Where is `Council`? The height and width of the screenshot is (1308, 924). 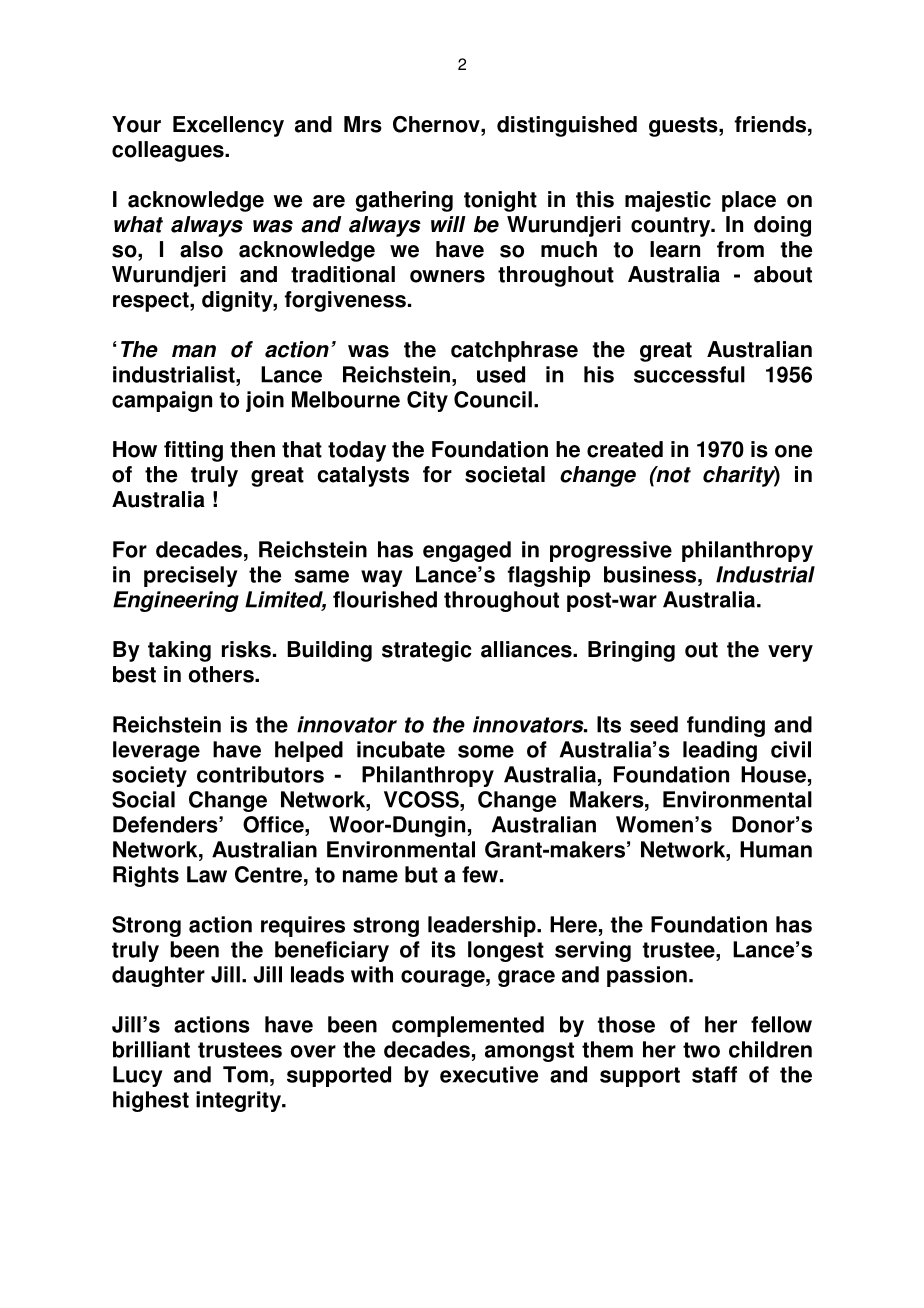
Council is located at coordinates (493, 399).
